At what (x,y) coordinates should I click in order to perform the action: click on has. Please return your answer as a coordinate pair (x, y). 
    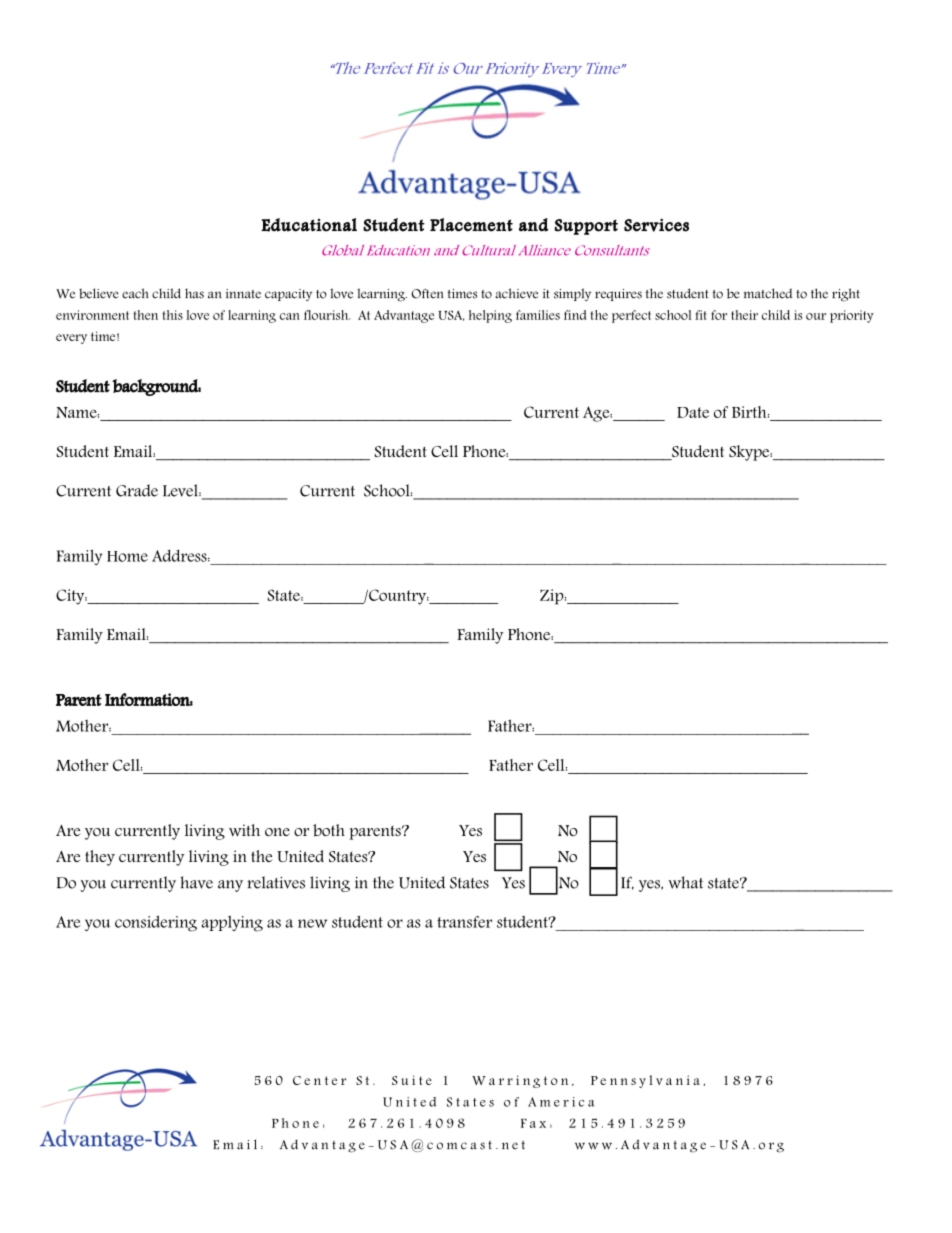
    Looking at the image, I should click on (194, 293).
